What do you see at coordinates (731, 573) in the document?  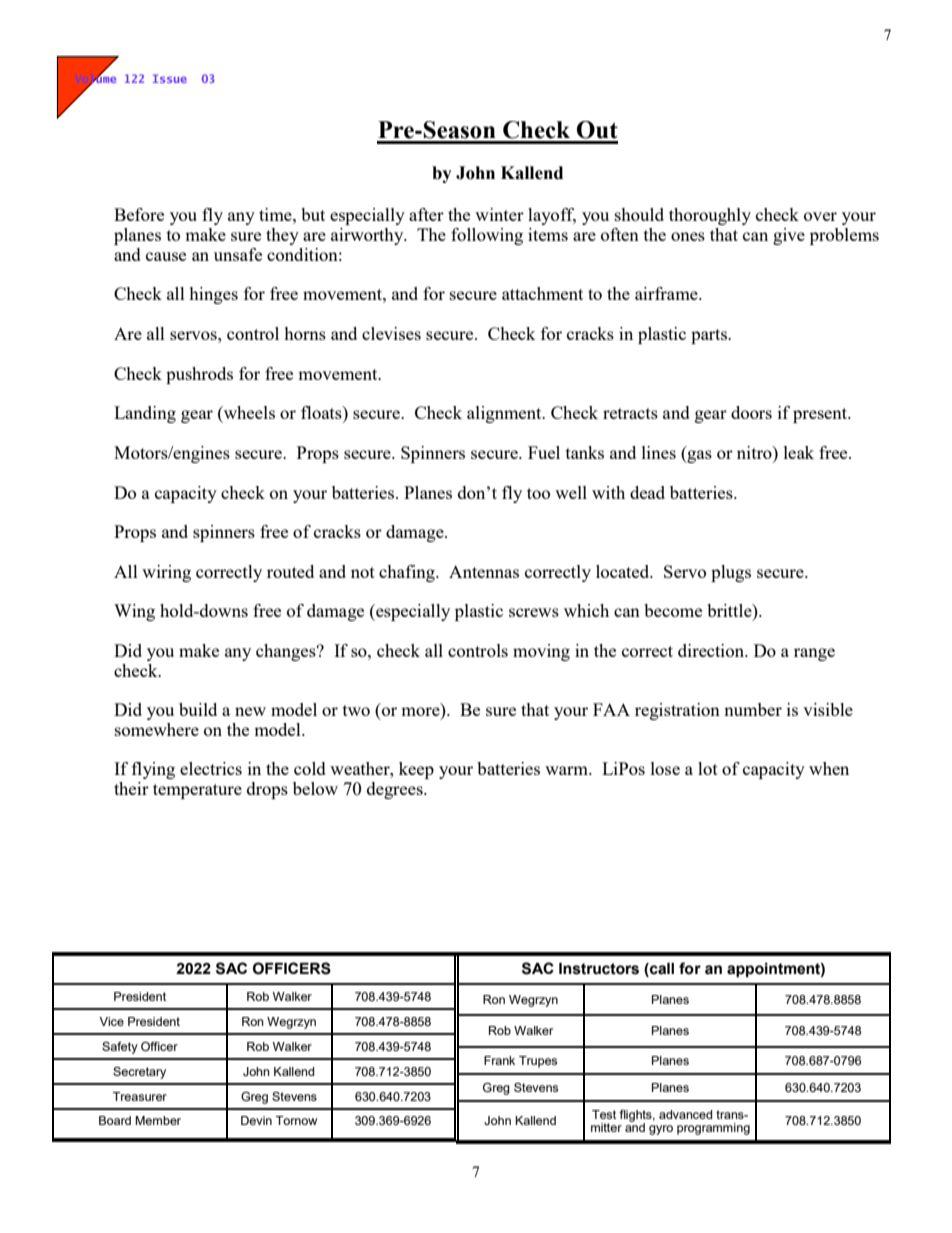 I see `plugs` at bounding box center [731, 573].
